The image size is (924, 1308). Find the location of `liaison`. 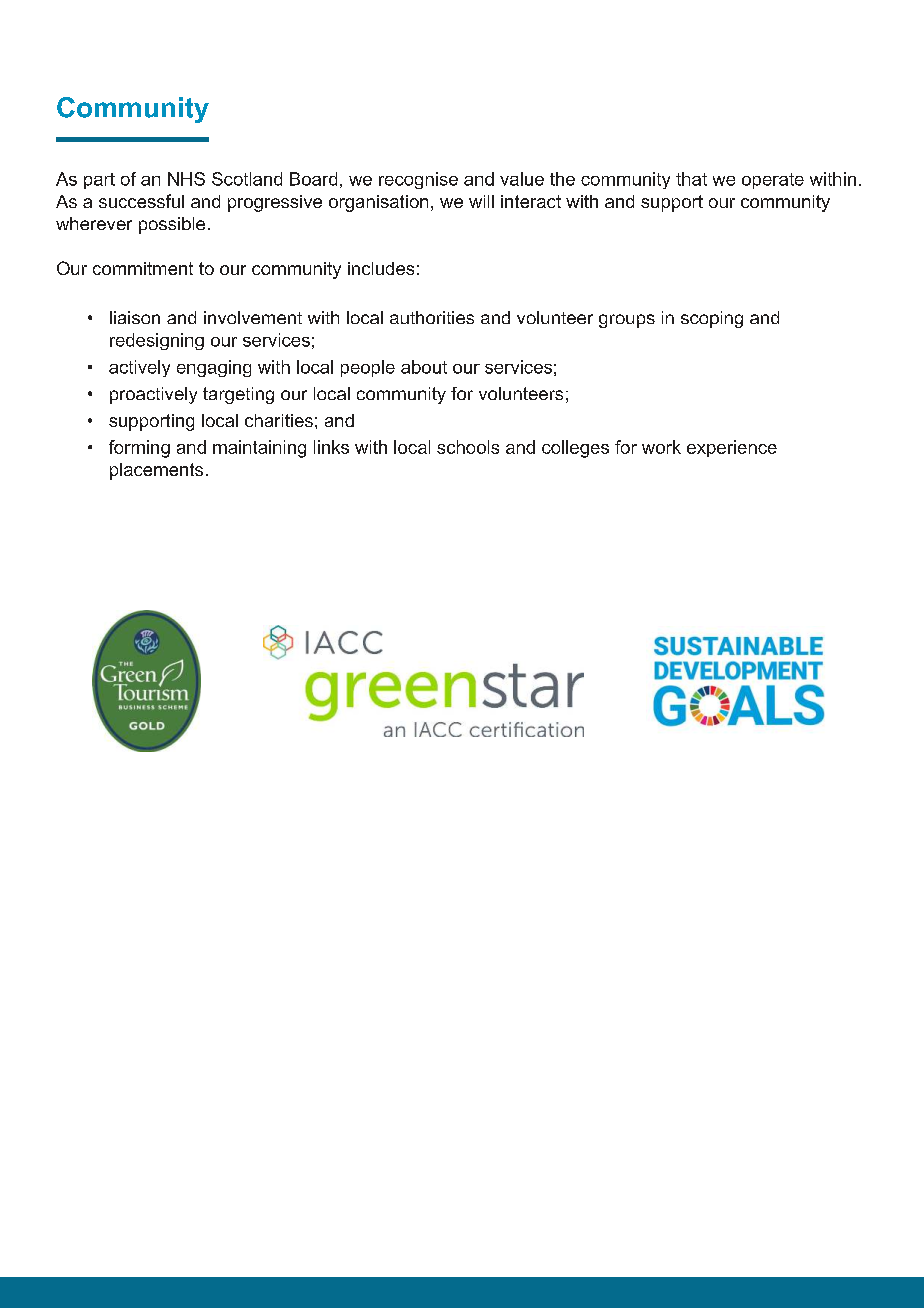

liaison is located at coordinates (135, 317).
